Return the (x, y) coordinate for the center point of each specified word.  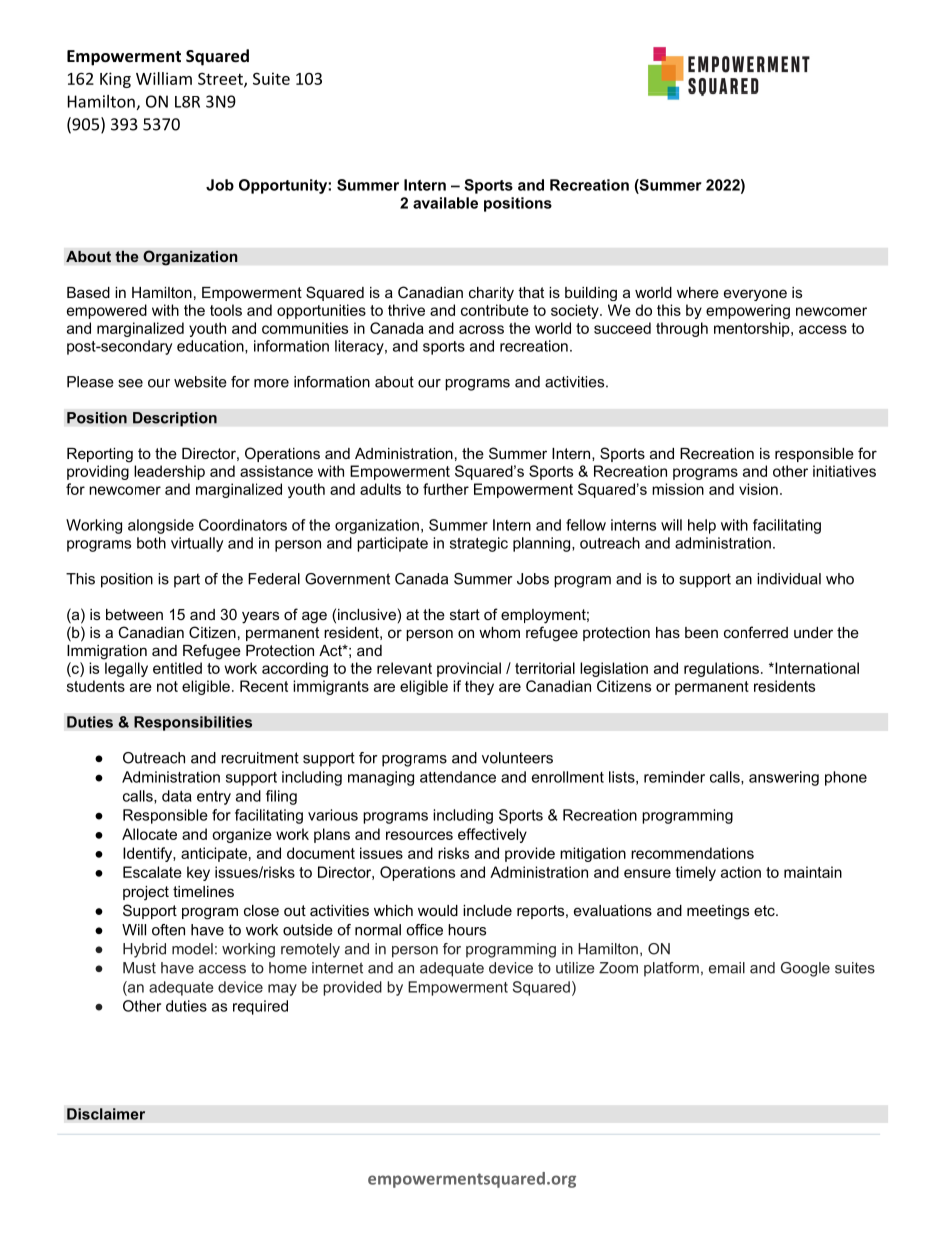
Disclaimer (106, 1114)
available (445, 203)
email (727, 968)
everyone (755, 295)
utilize (575, 968)
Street (221, 80)
